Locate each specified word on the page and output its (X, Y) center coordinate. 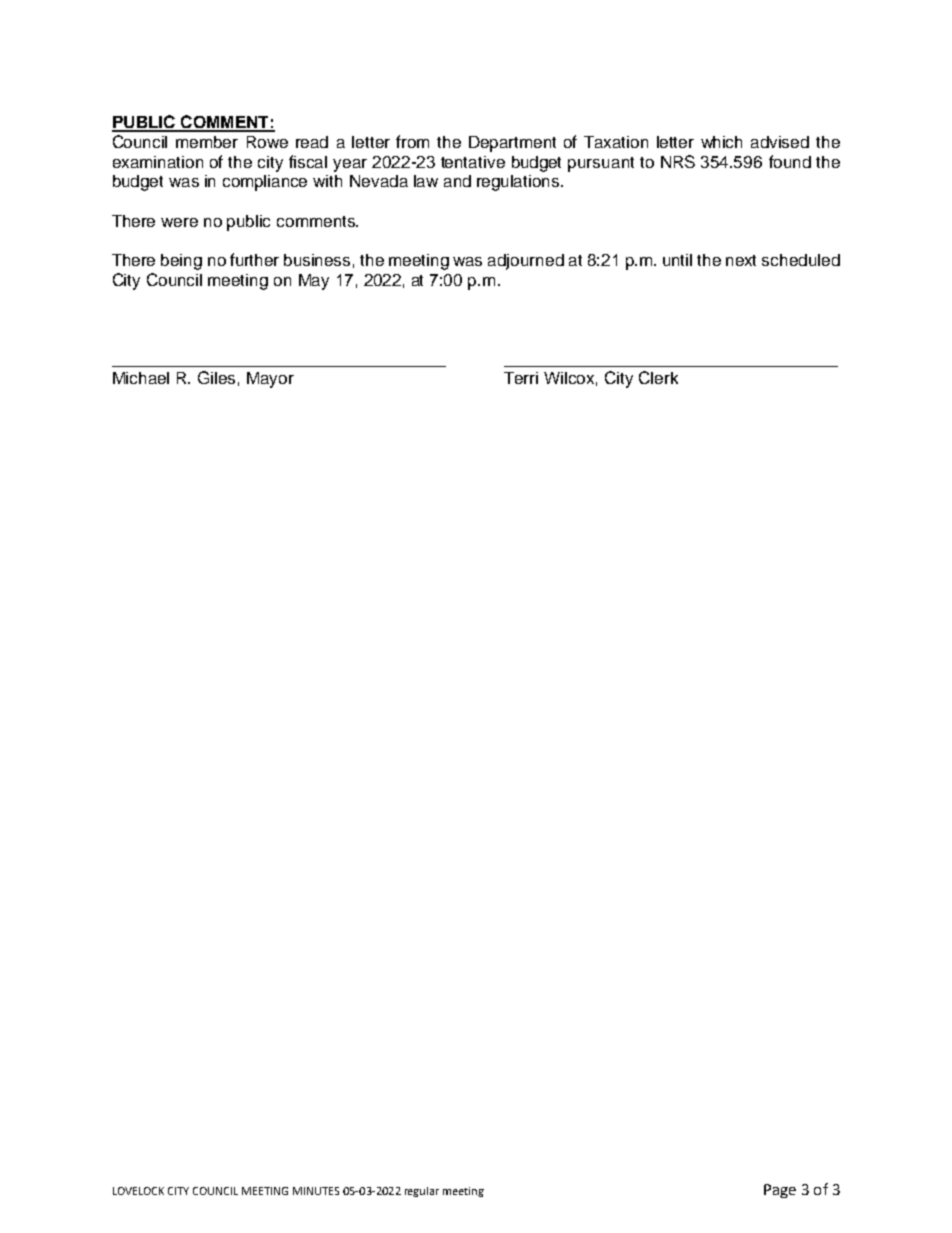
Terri (521, 378)
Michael (141, 378)
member (207, 142)
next (741, 260)
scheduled (801, 260)
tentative (473, 162)
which (721, 142)
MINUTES (316, 1191)
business (317, 260)
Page (780, 1191)
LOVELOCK (138, 1191)
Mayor (270, 380)
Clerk (658, 377)
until (677, 260)
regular (422, 1192)
